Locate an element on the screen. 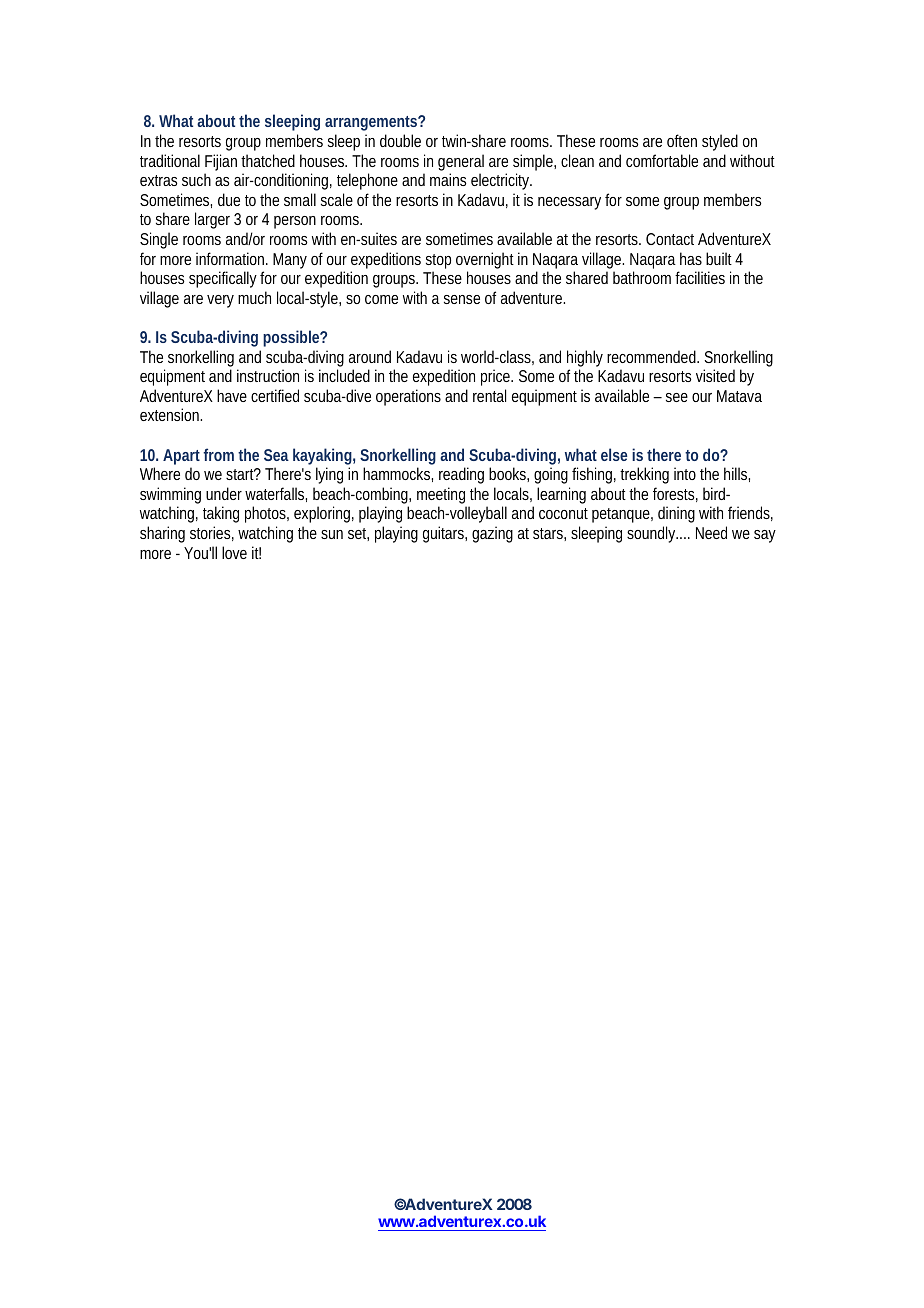 The height and width of the screenshot is (1308, 924). stories is located at coordinates (212, 533).
